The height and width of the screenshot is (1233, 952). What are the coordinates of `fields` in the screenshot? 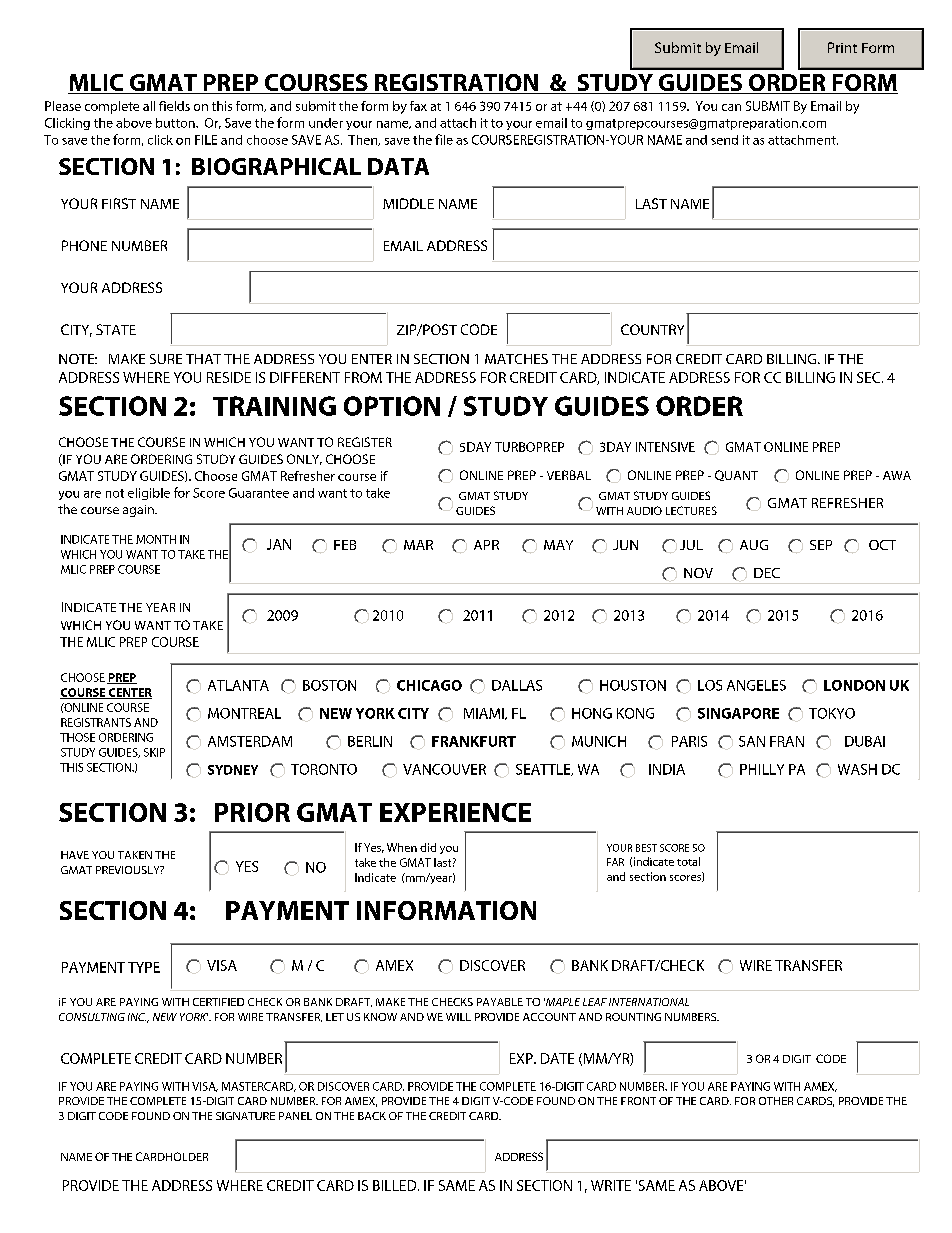 It's located at (174, 106).
